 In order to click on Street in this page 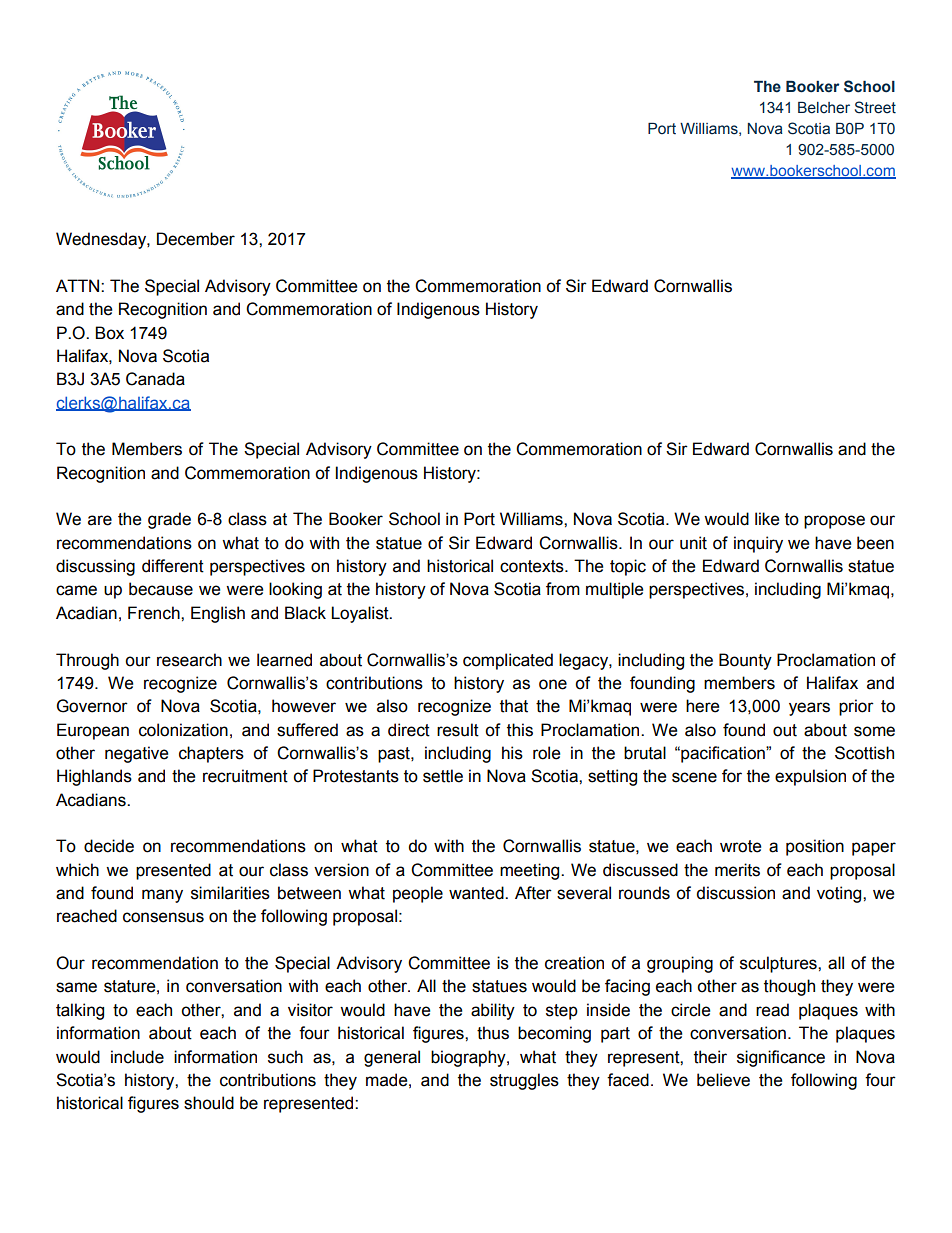, I will do `click(875, 107)`.
